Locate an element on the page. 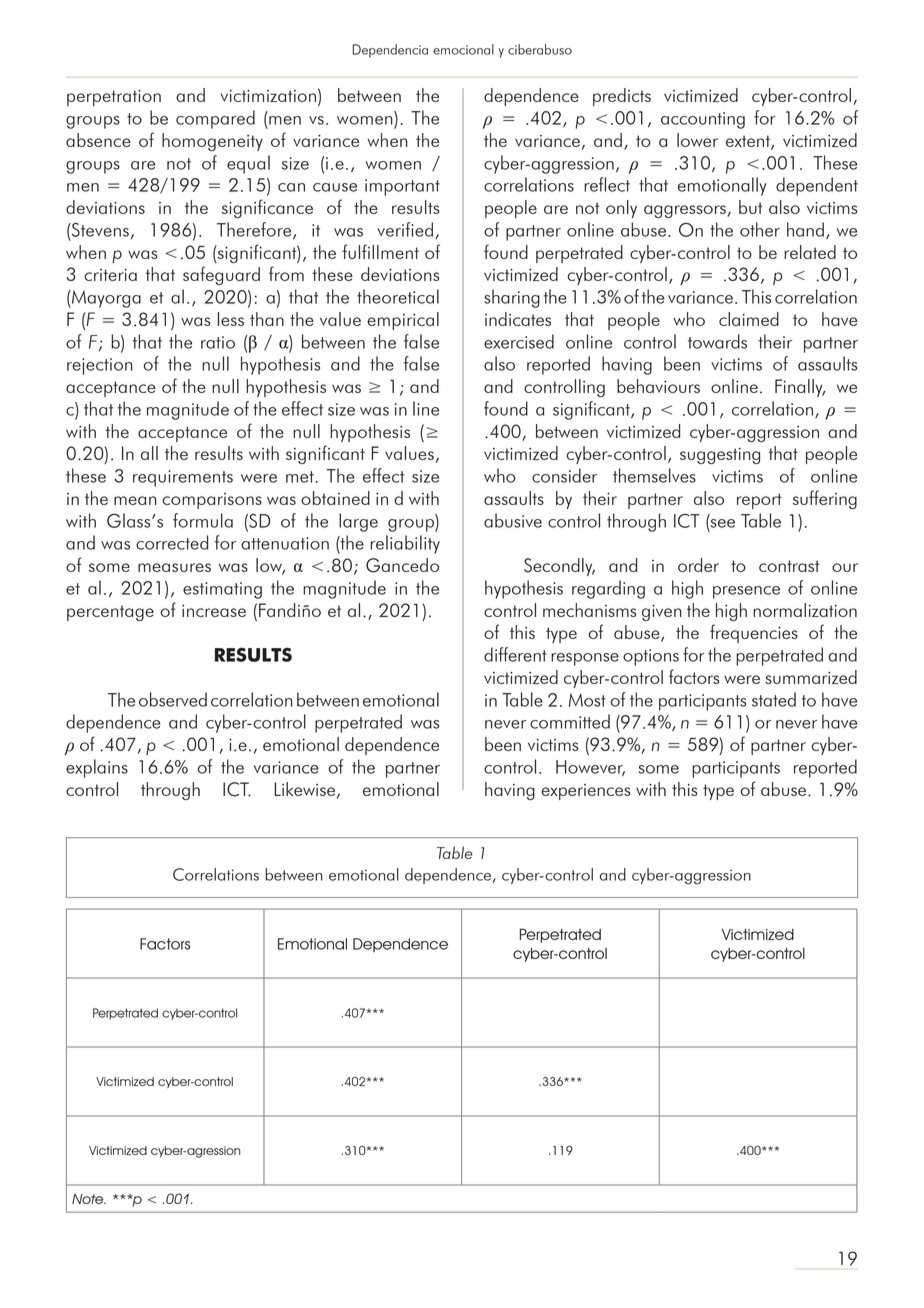  explains is located at coordinates (97, 768).
